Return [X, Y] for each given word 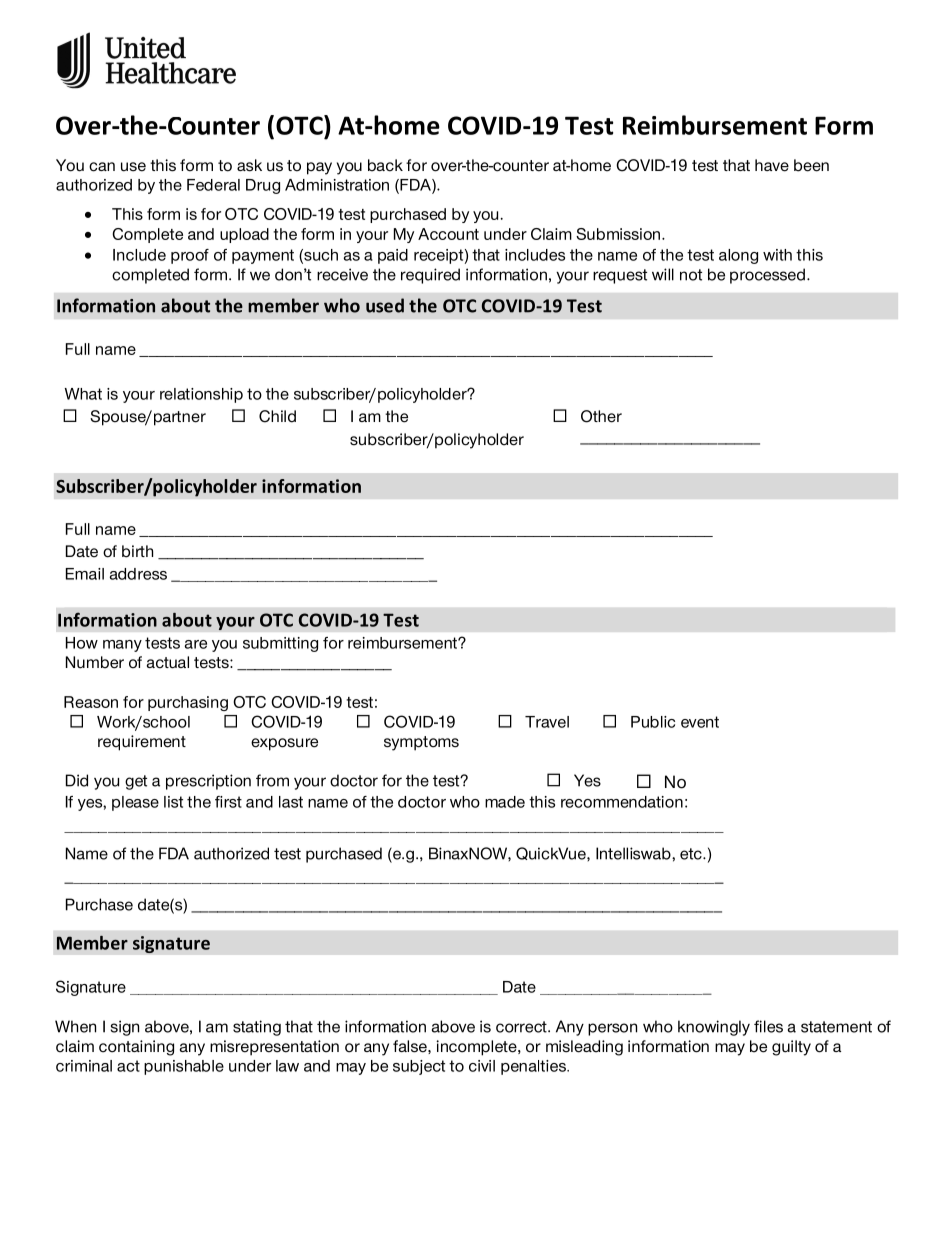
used [385, 305]
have [772, 165]
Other [601, 416]
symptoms [421, 743]
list [173, 802]
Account [448, 234]
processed [767, 276]
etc [692, 854]
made [505, 802]
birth [137, 551]
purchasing [188, 703]
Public [653, 722]
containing [136, 1048]
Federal [213, 185]
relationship [201, 395]
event [700, 722]
